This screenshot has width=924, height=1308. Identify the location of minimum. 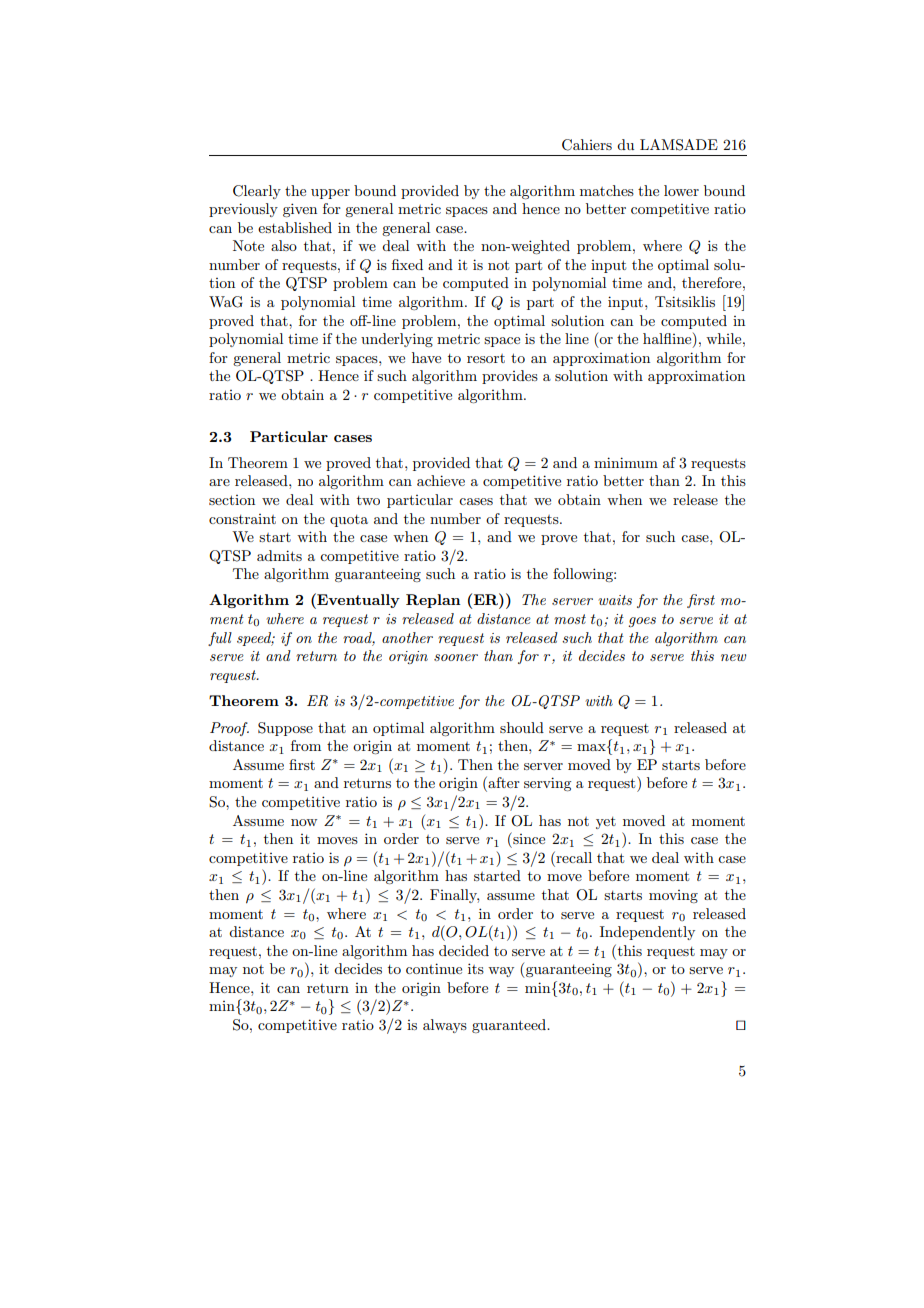
(626, 462).
